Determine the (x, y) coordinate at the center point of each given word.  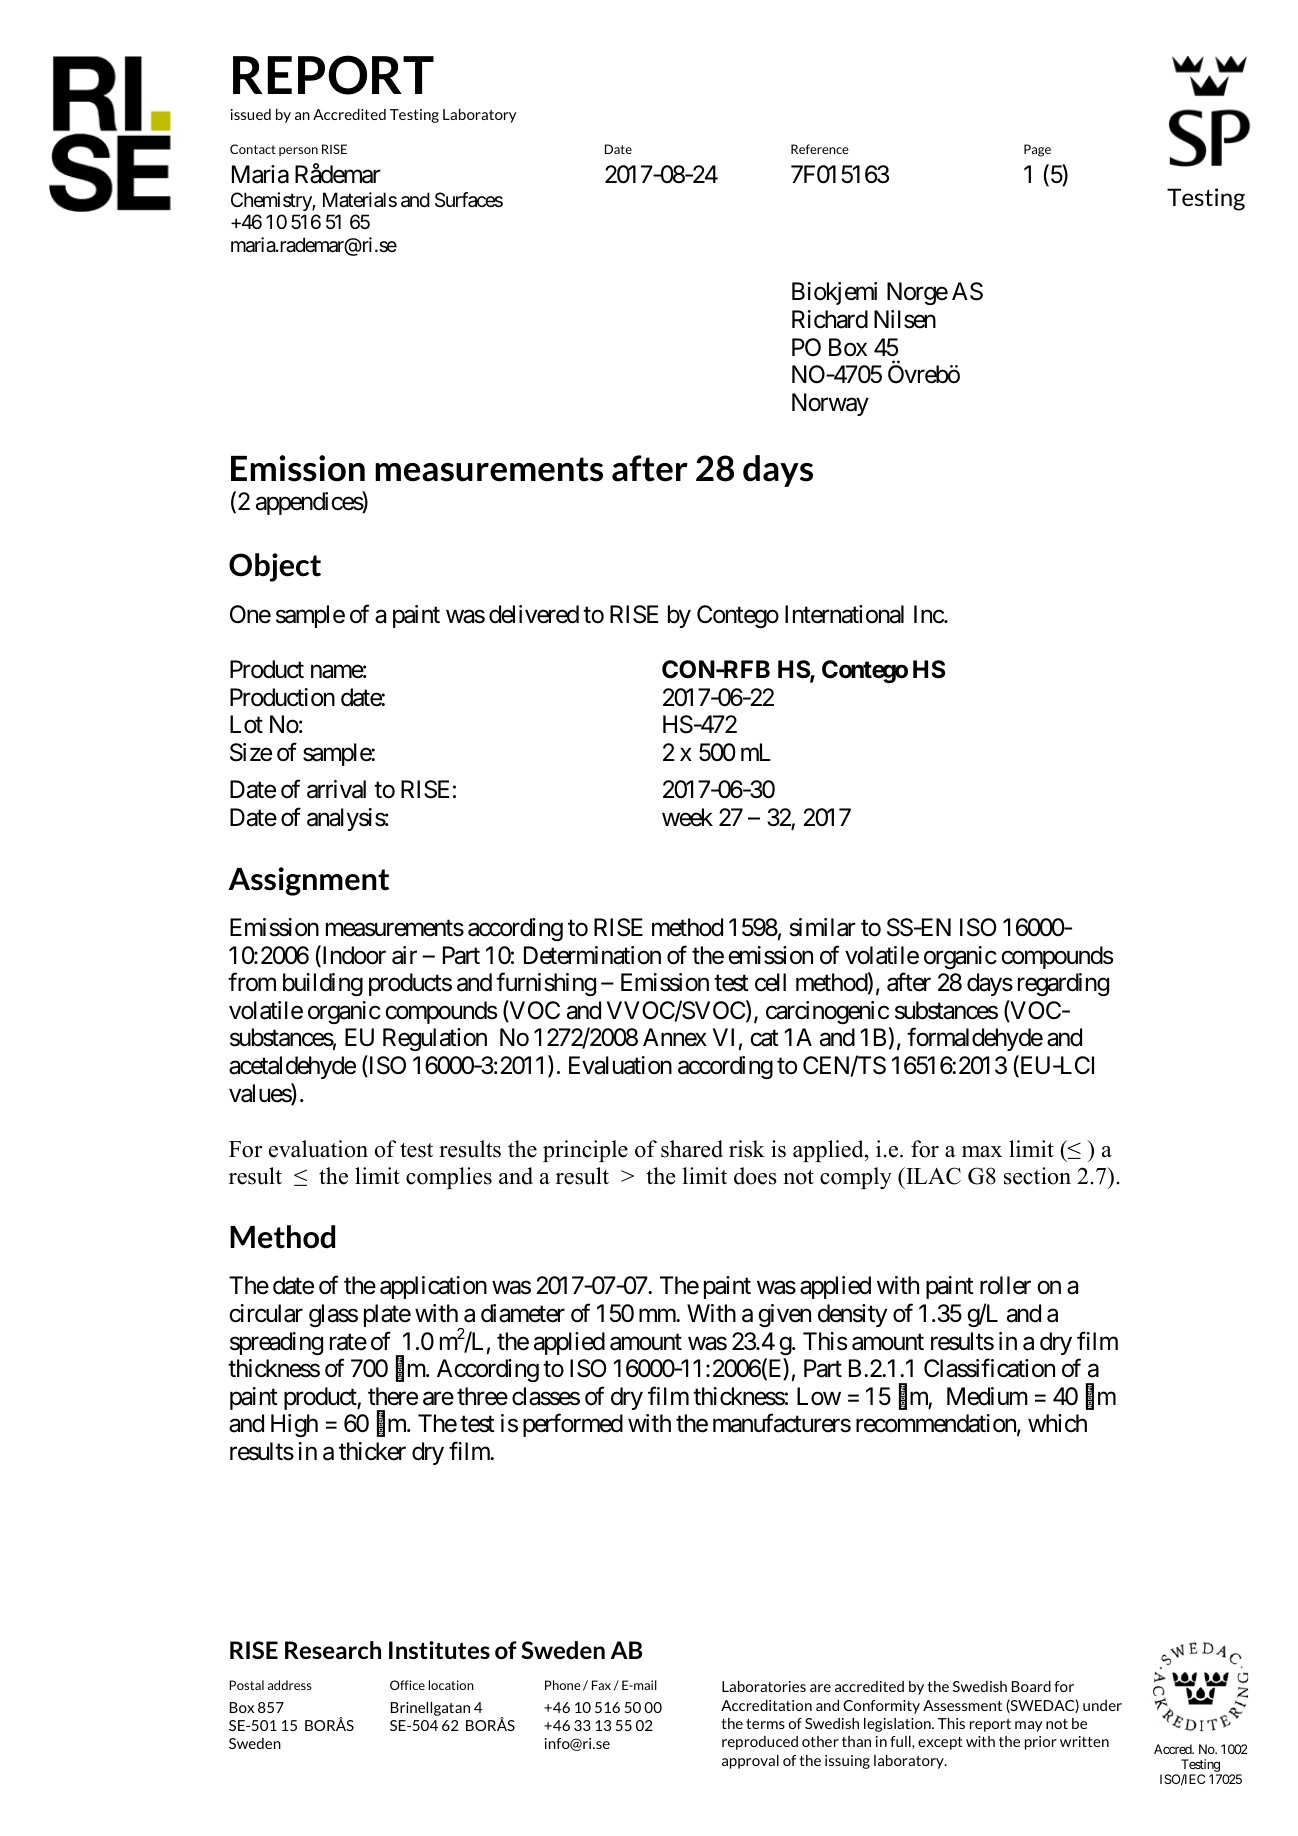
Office (407, 1685)
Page (1037, 150)
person (298, 151)
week (687, 817)
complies (449, 1178)
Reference (820, 149)
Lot (246, 724)
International (844, 614)
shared (692, 1149)
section (1037, 1176)
